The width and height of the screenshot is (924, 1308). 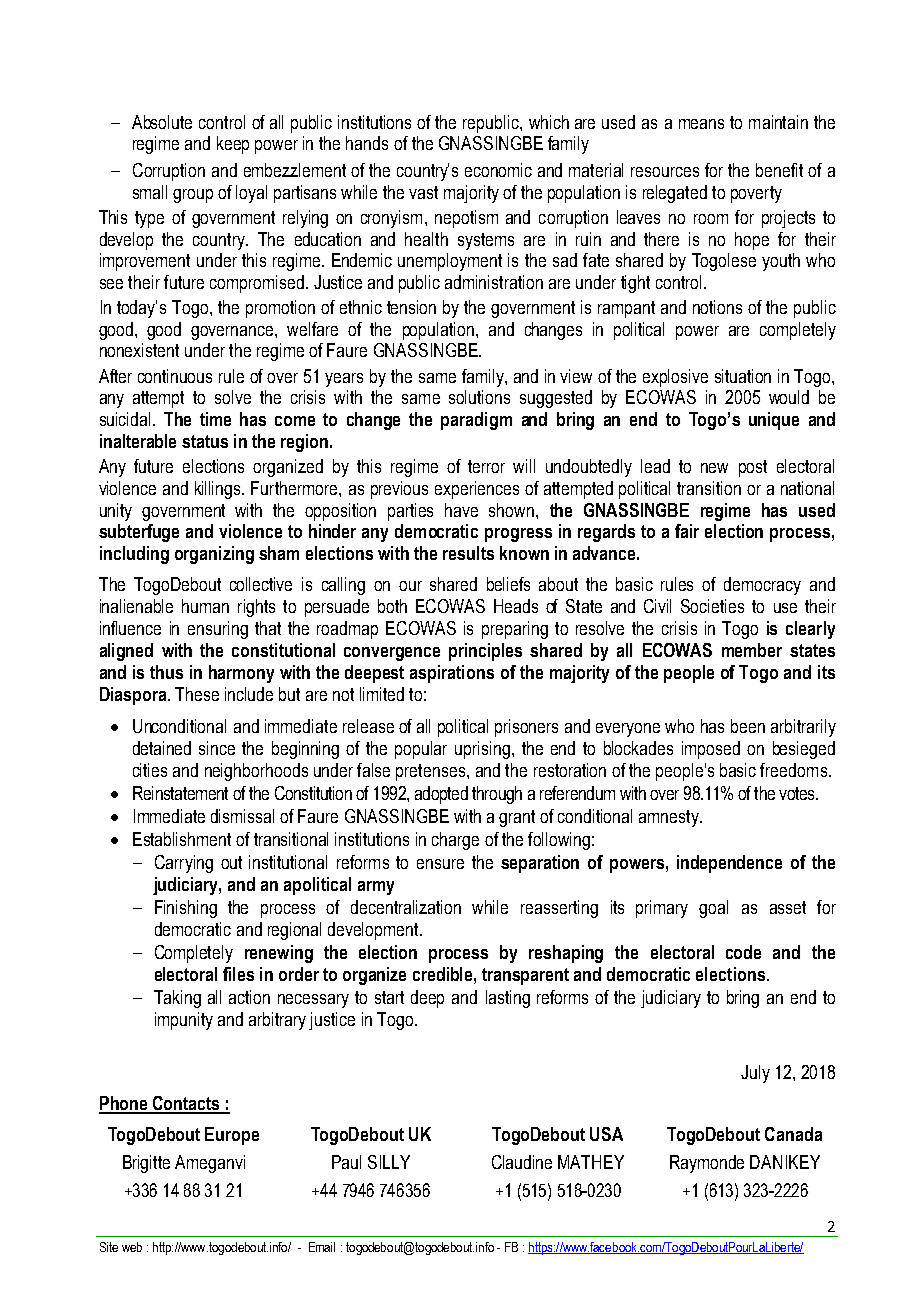 I want to click on paradigm, so click(x=476, y=421).
